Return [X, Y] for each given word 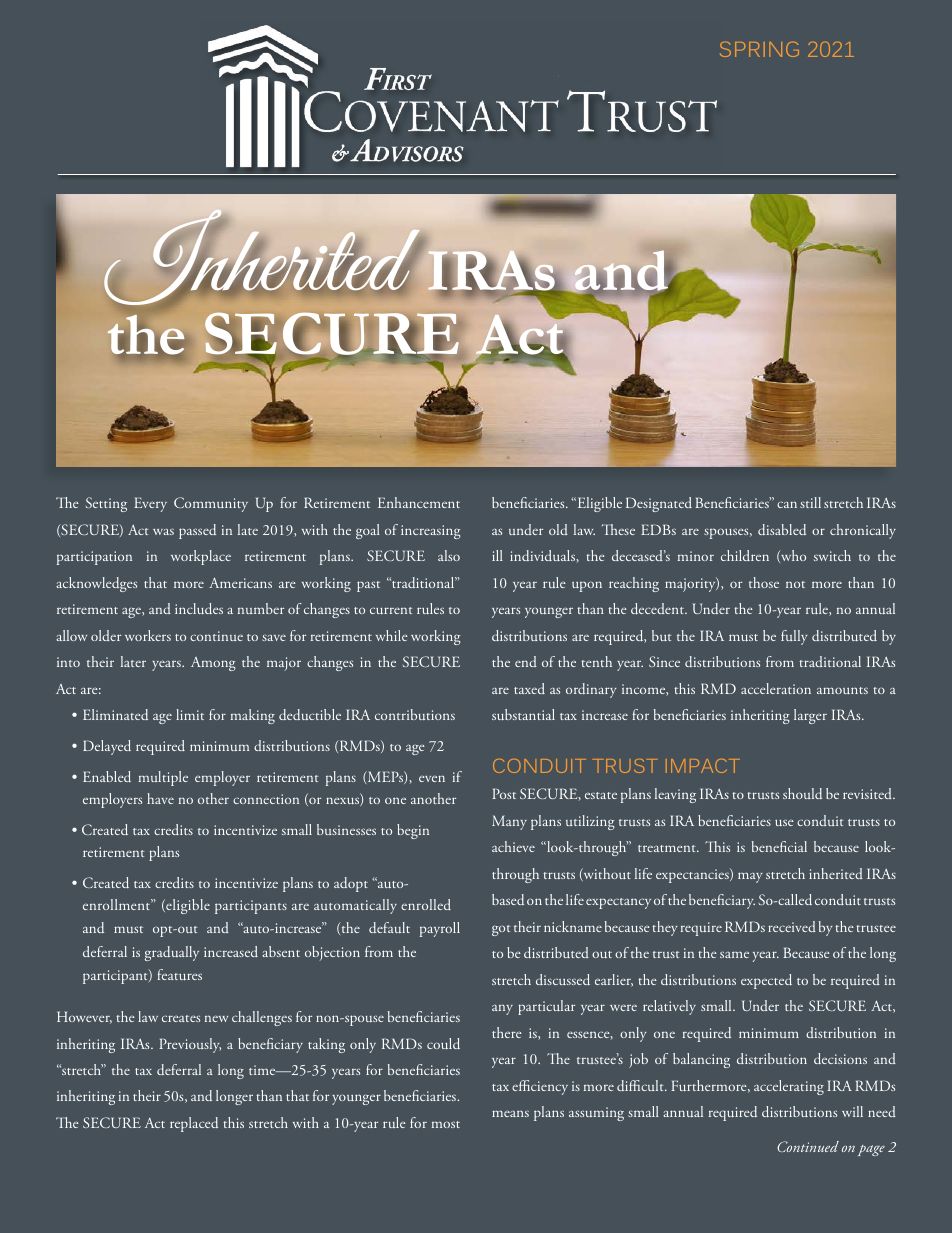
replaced [194, 1124]
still [810, 502]
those [764, 582]
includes [199, 608]
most [445, 1124]
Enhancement [419, 502]
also [449, 555]
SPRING [759, 49]
